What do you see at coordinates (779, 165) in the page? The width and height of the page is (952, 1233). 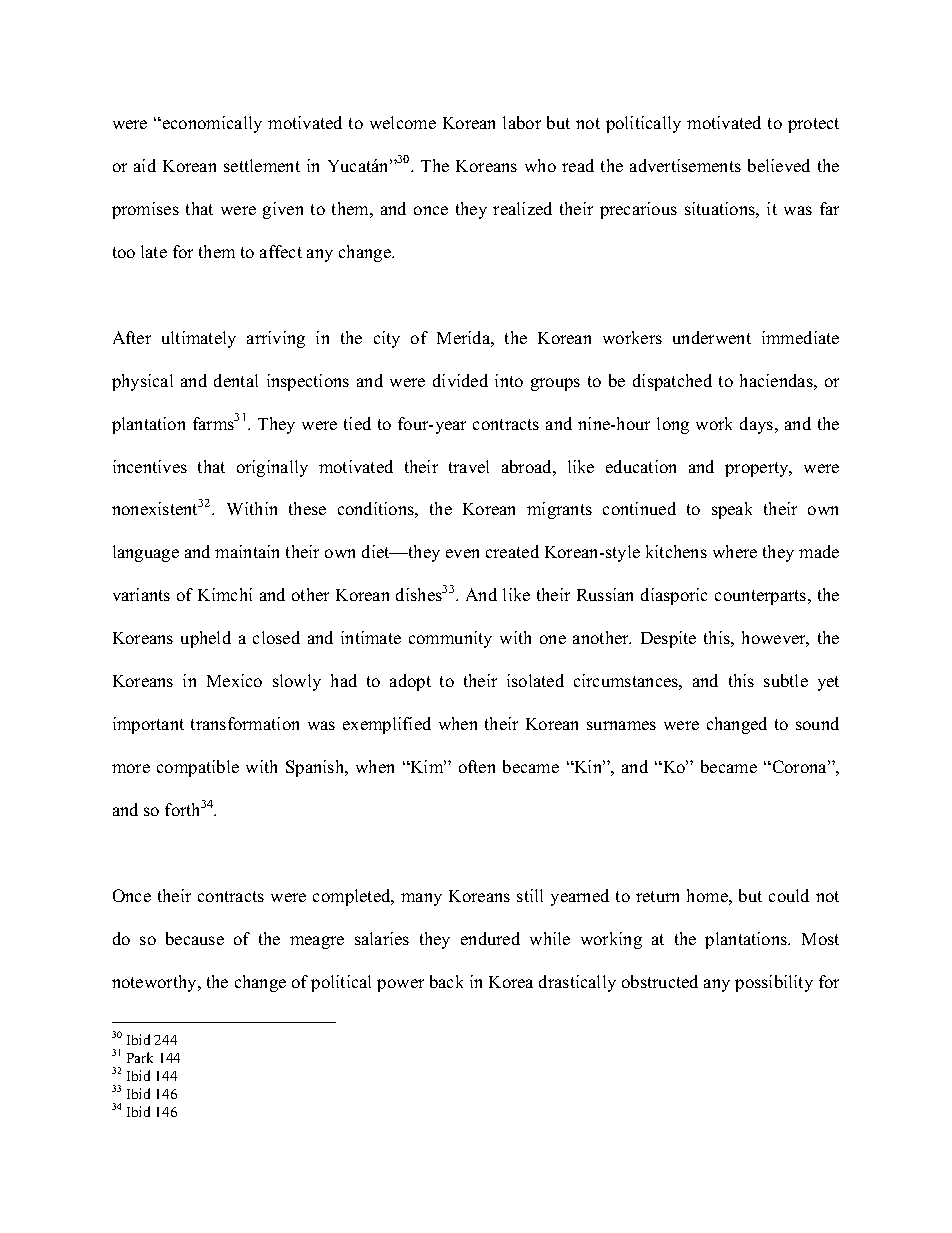 I see `believed` at bounding box center [779, 165].
